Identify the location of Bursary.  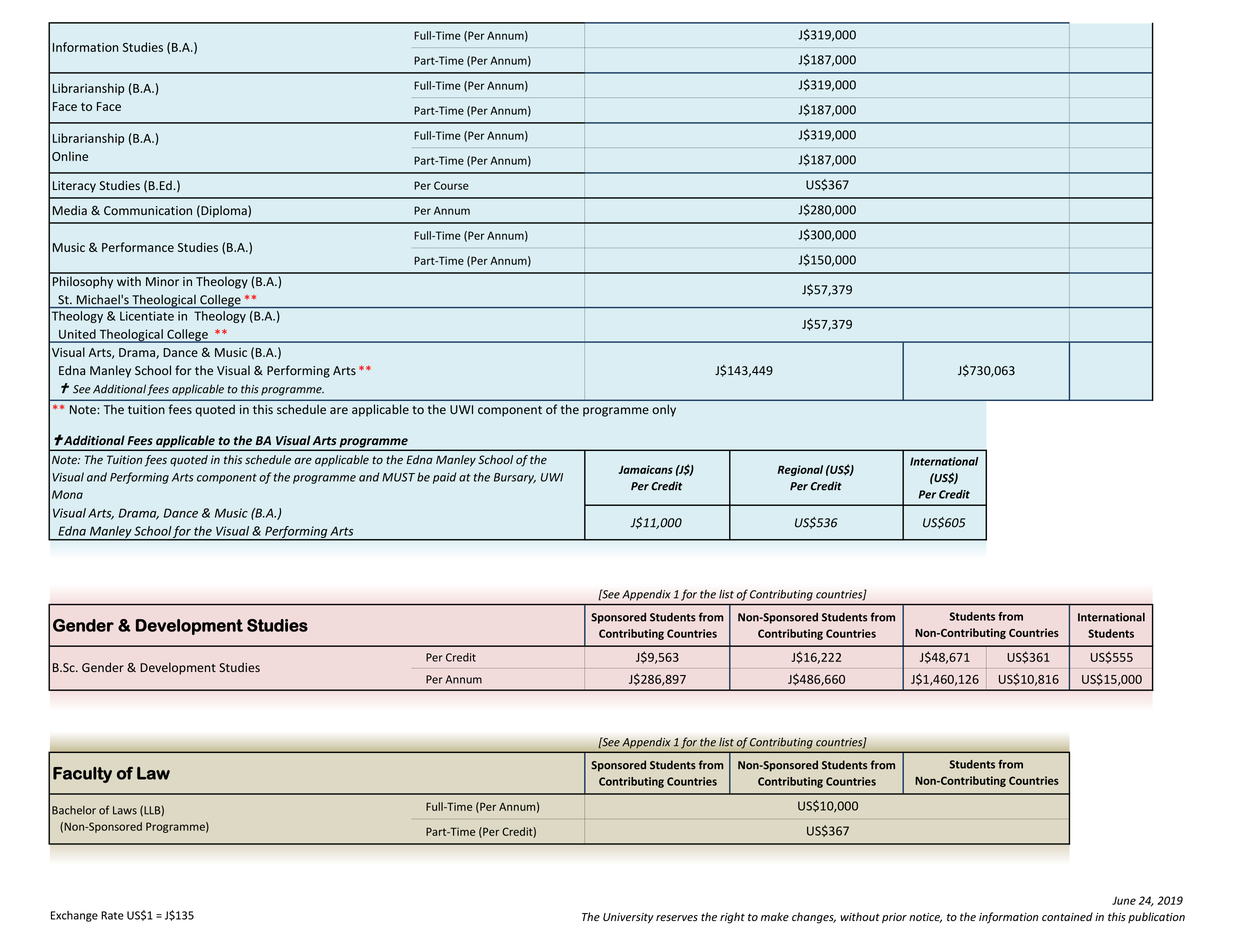
(515, 478).
